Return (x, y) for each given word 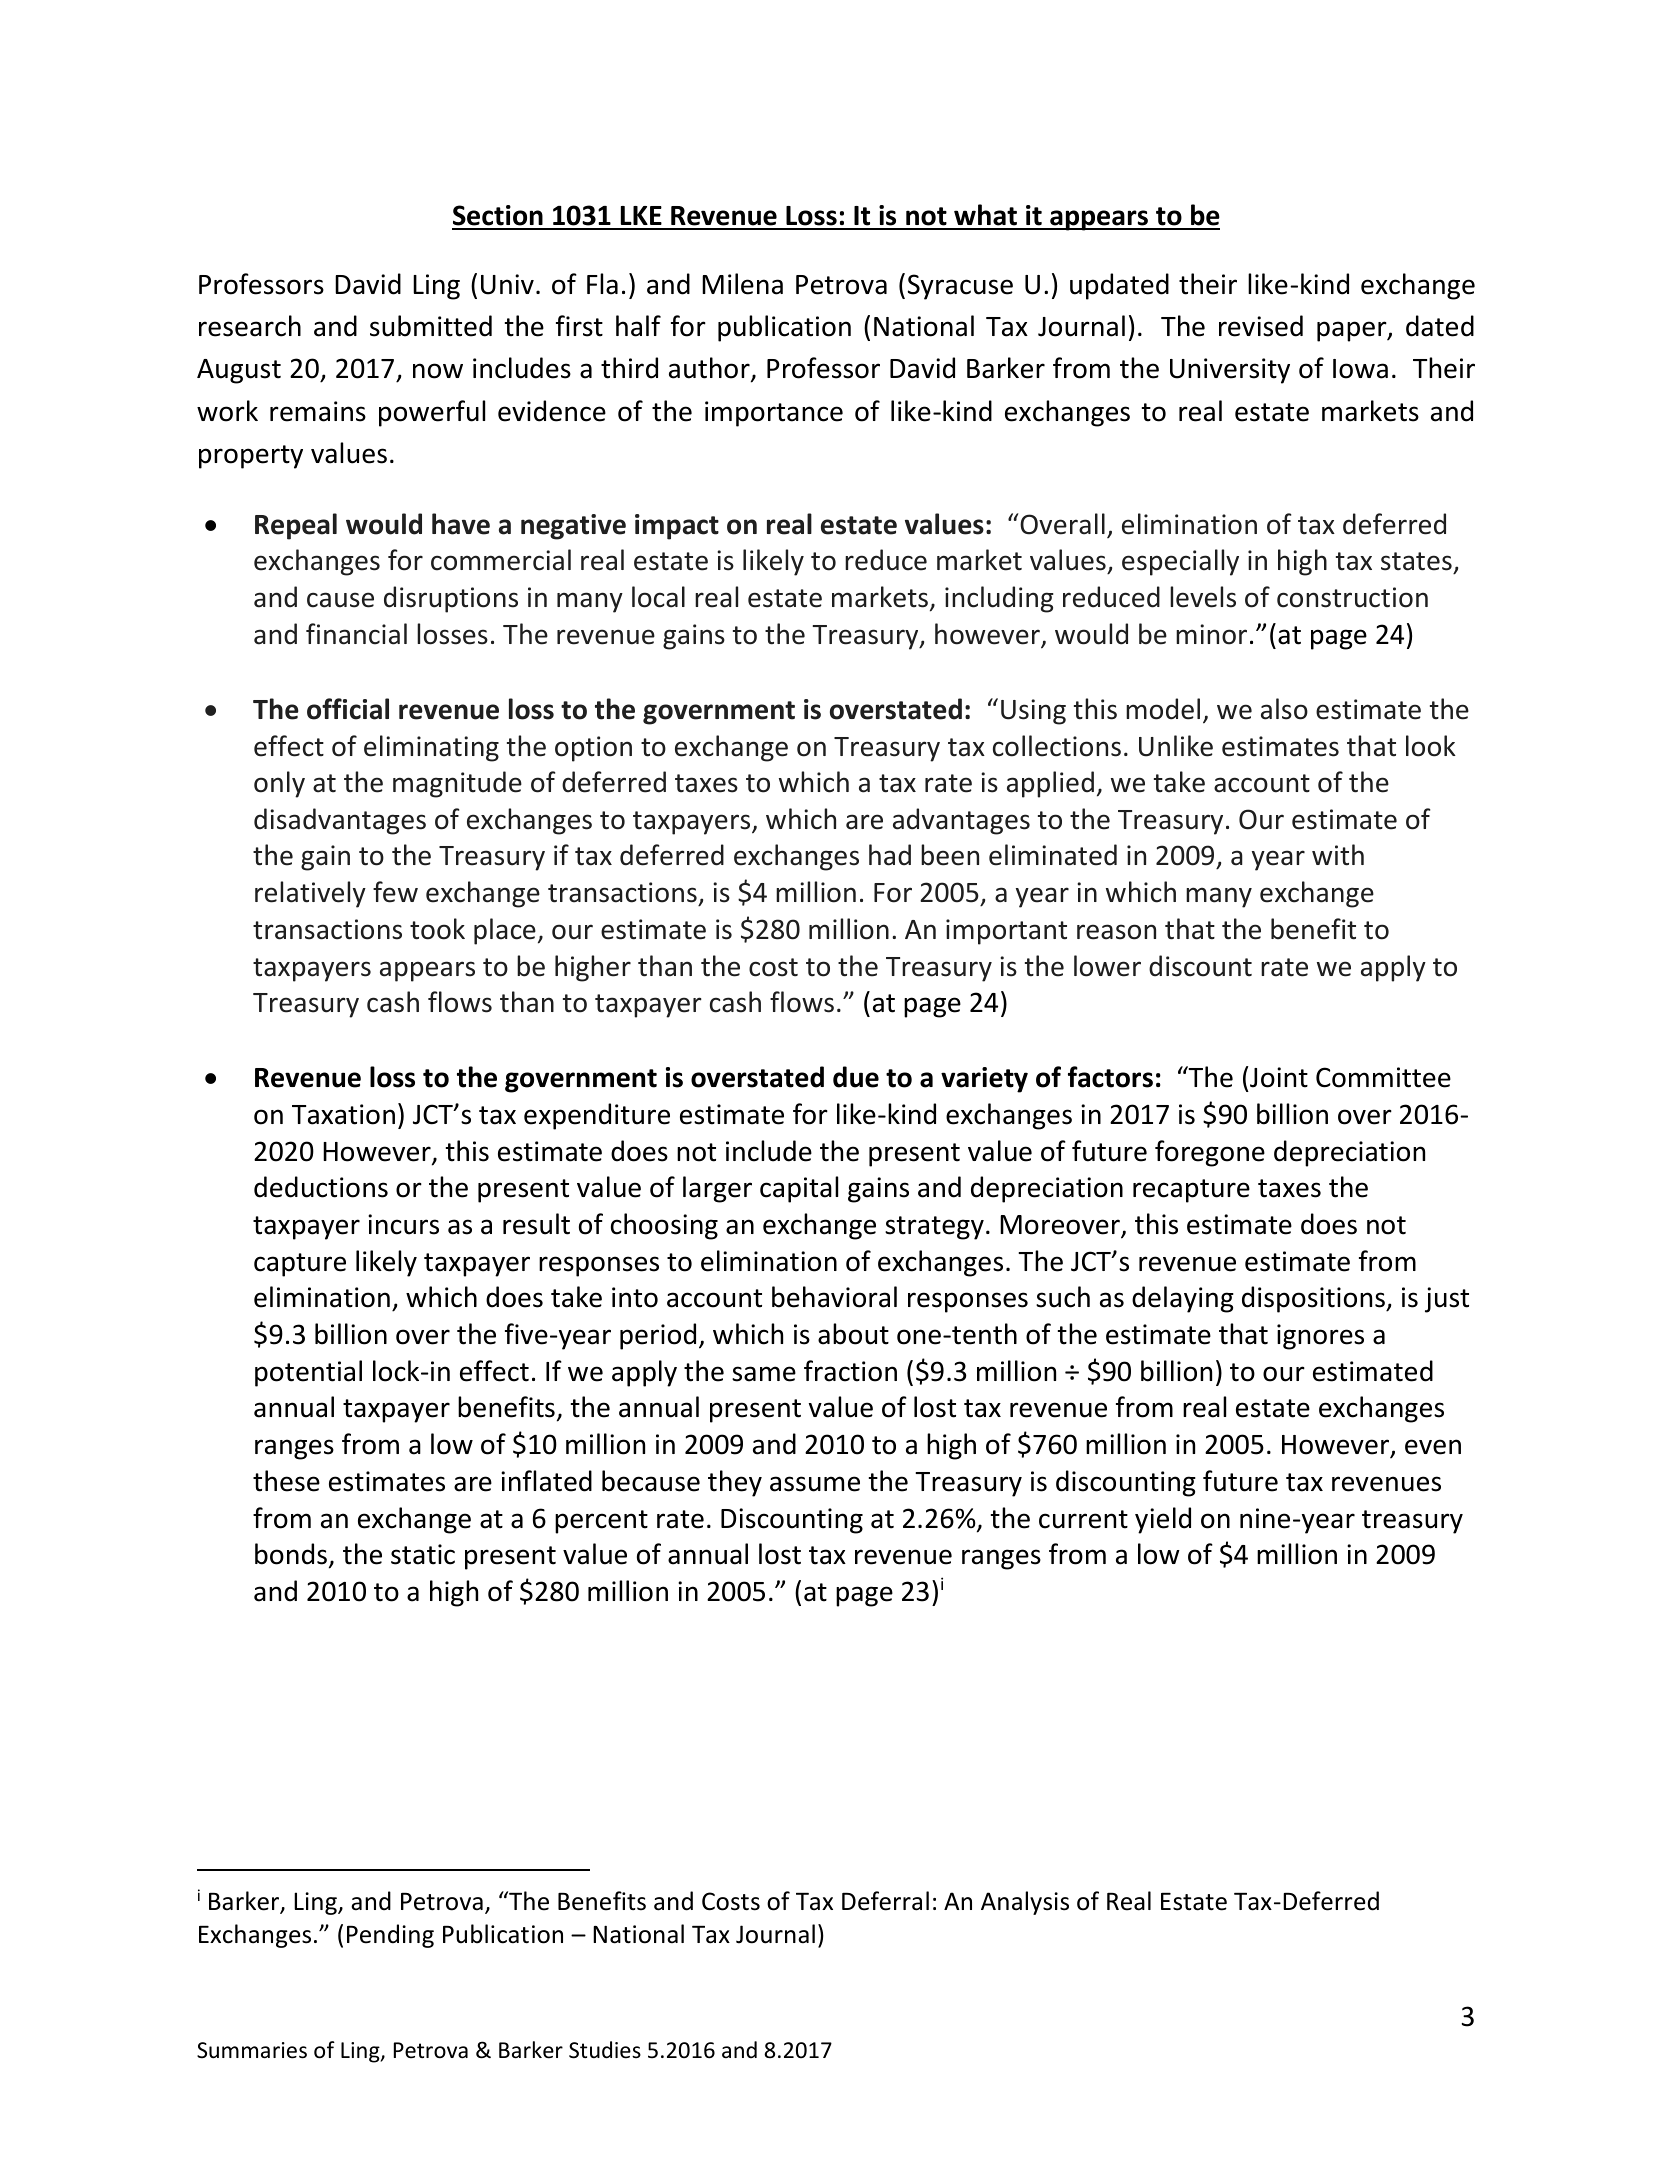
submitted (431, 326)
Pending (390, 1936)
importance (774, 414)
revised (1261, 326)
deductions (321, 1187)
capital (799, 1189)
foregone (1210, 1153)
